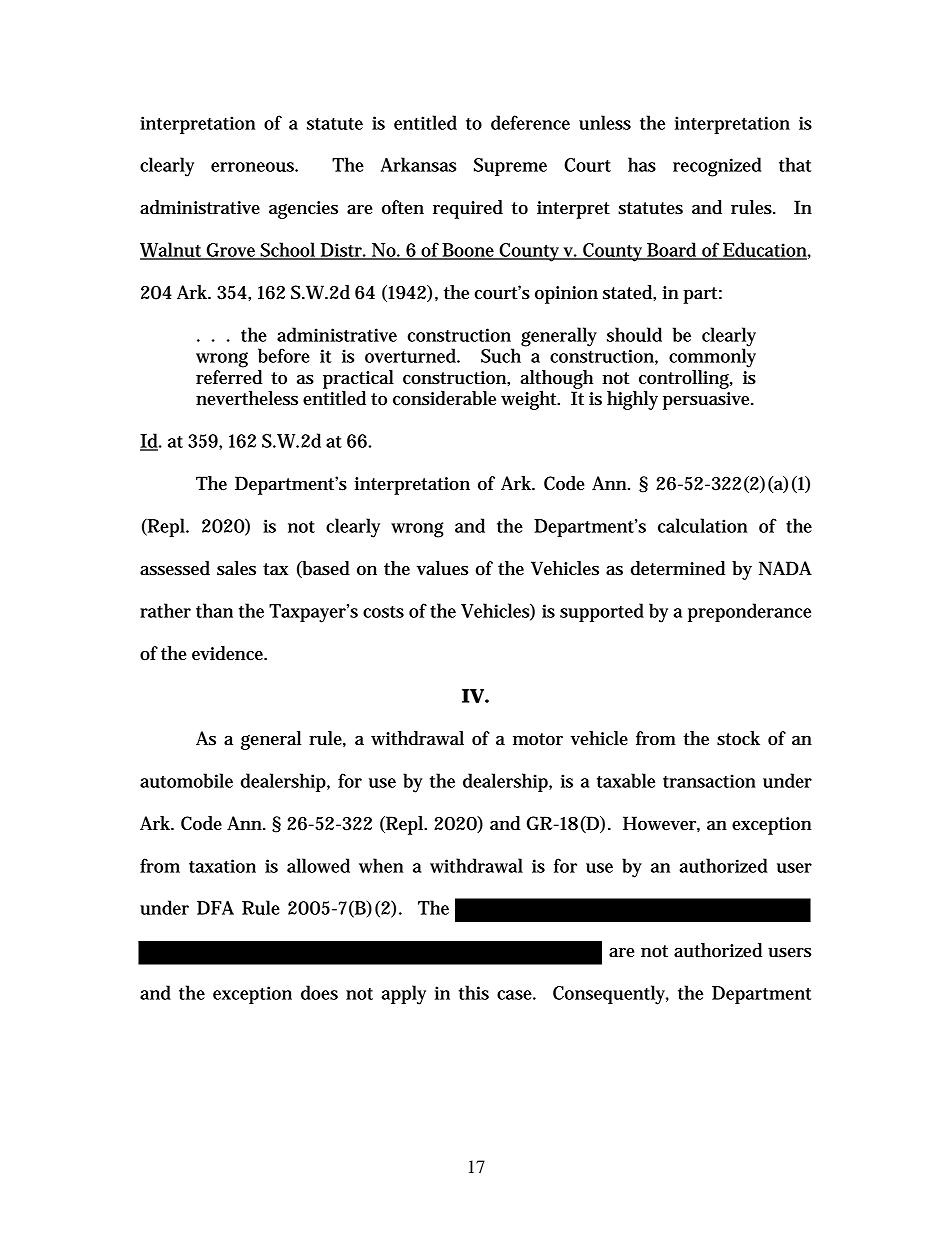 This image has height=1233, width=952. I want to click on automobile, so click(186, 780).
